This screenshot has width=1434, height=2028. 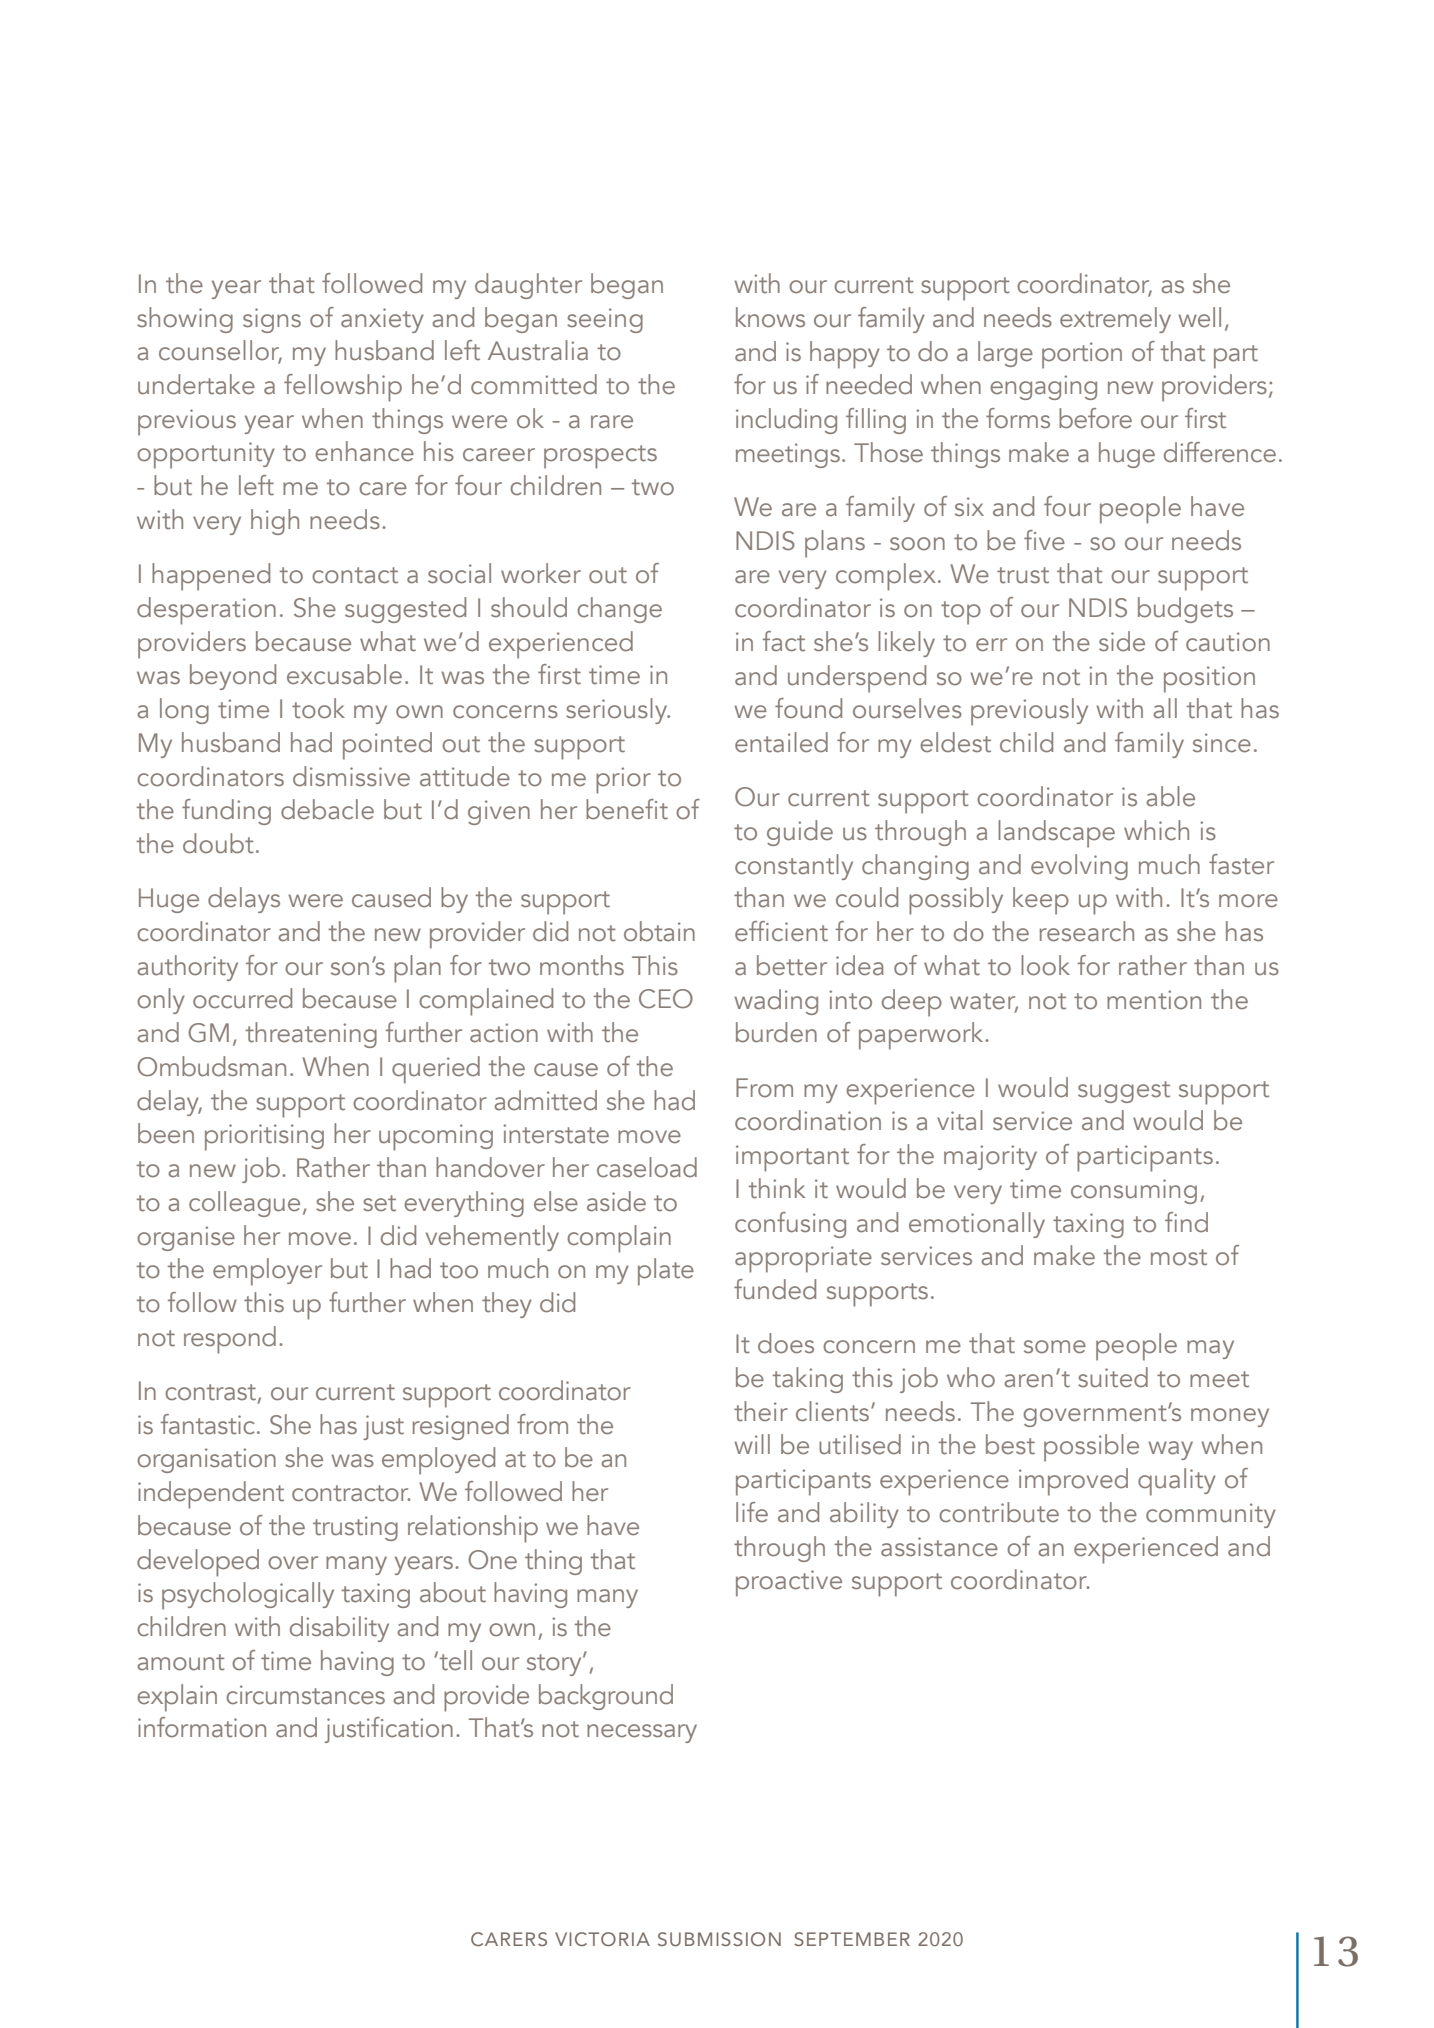 I want to click on extremely, so click(x=1115, y=320).
